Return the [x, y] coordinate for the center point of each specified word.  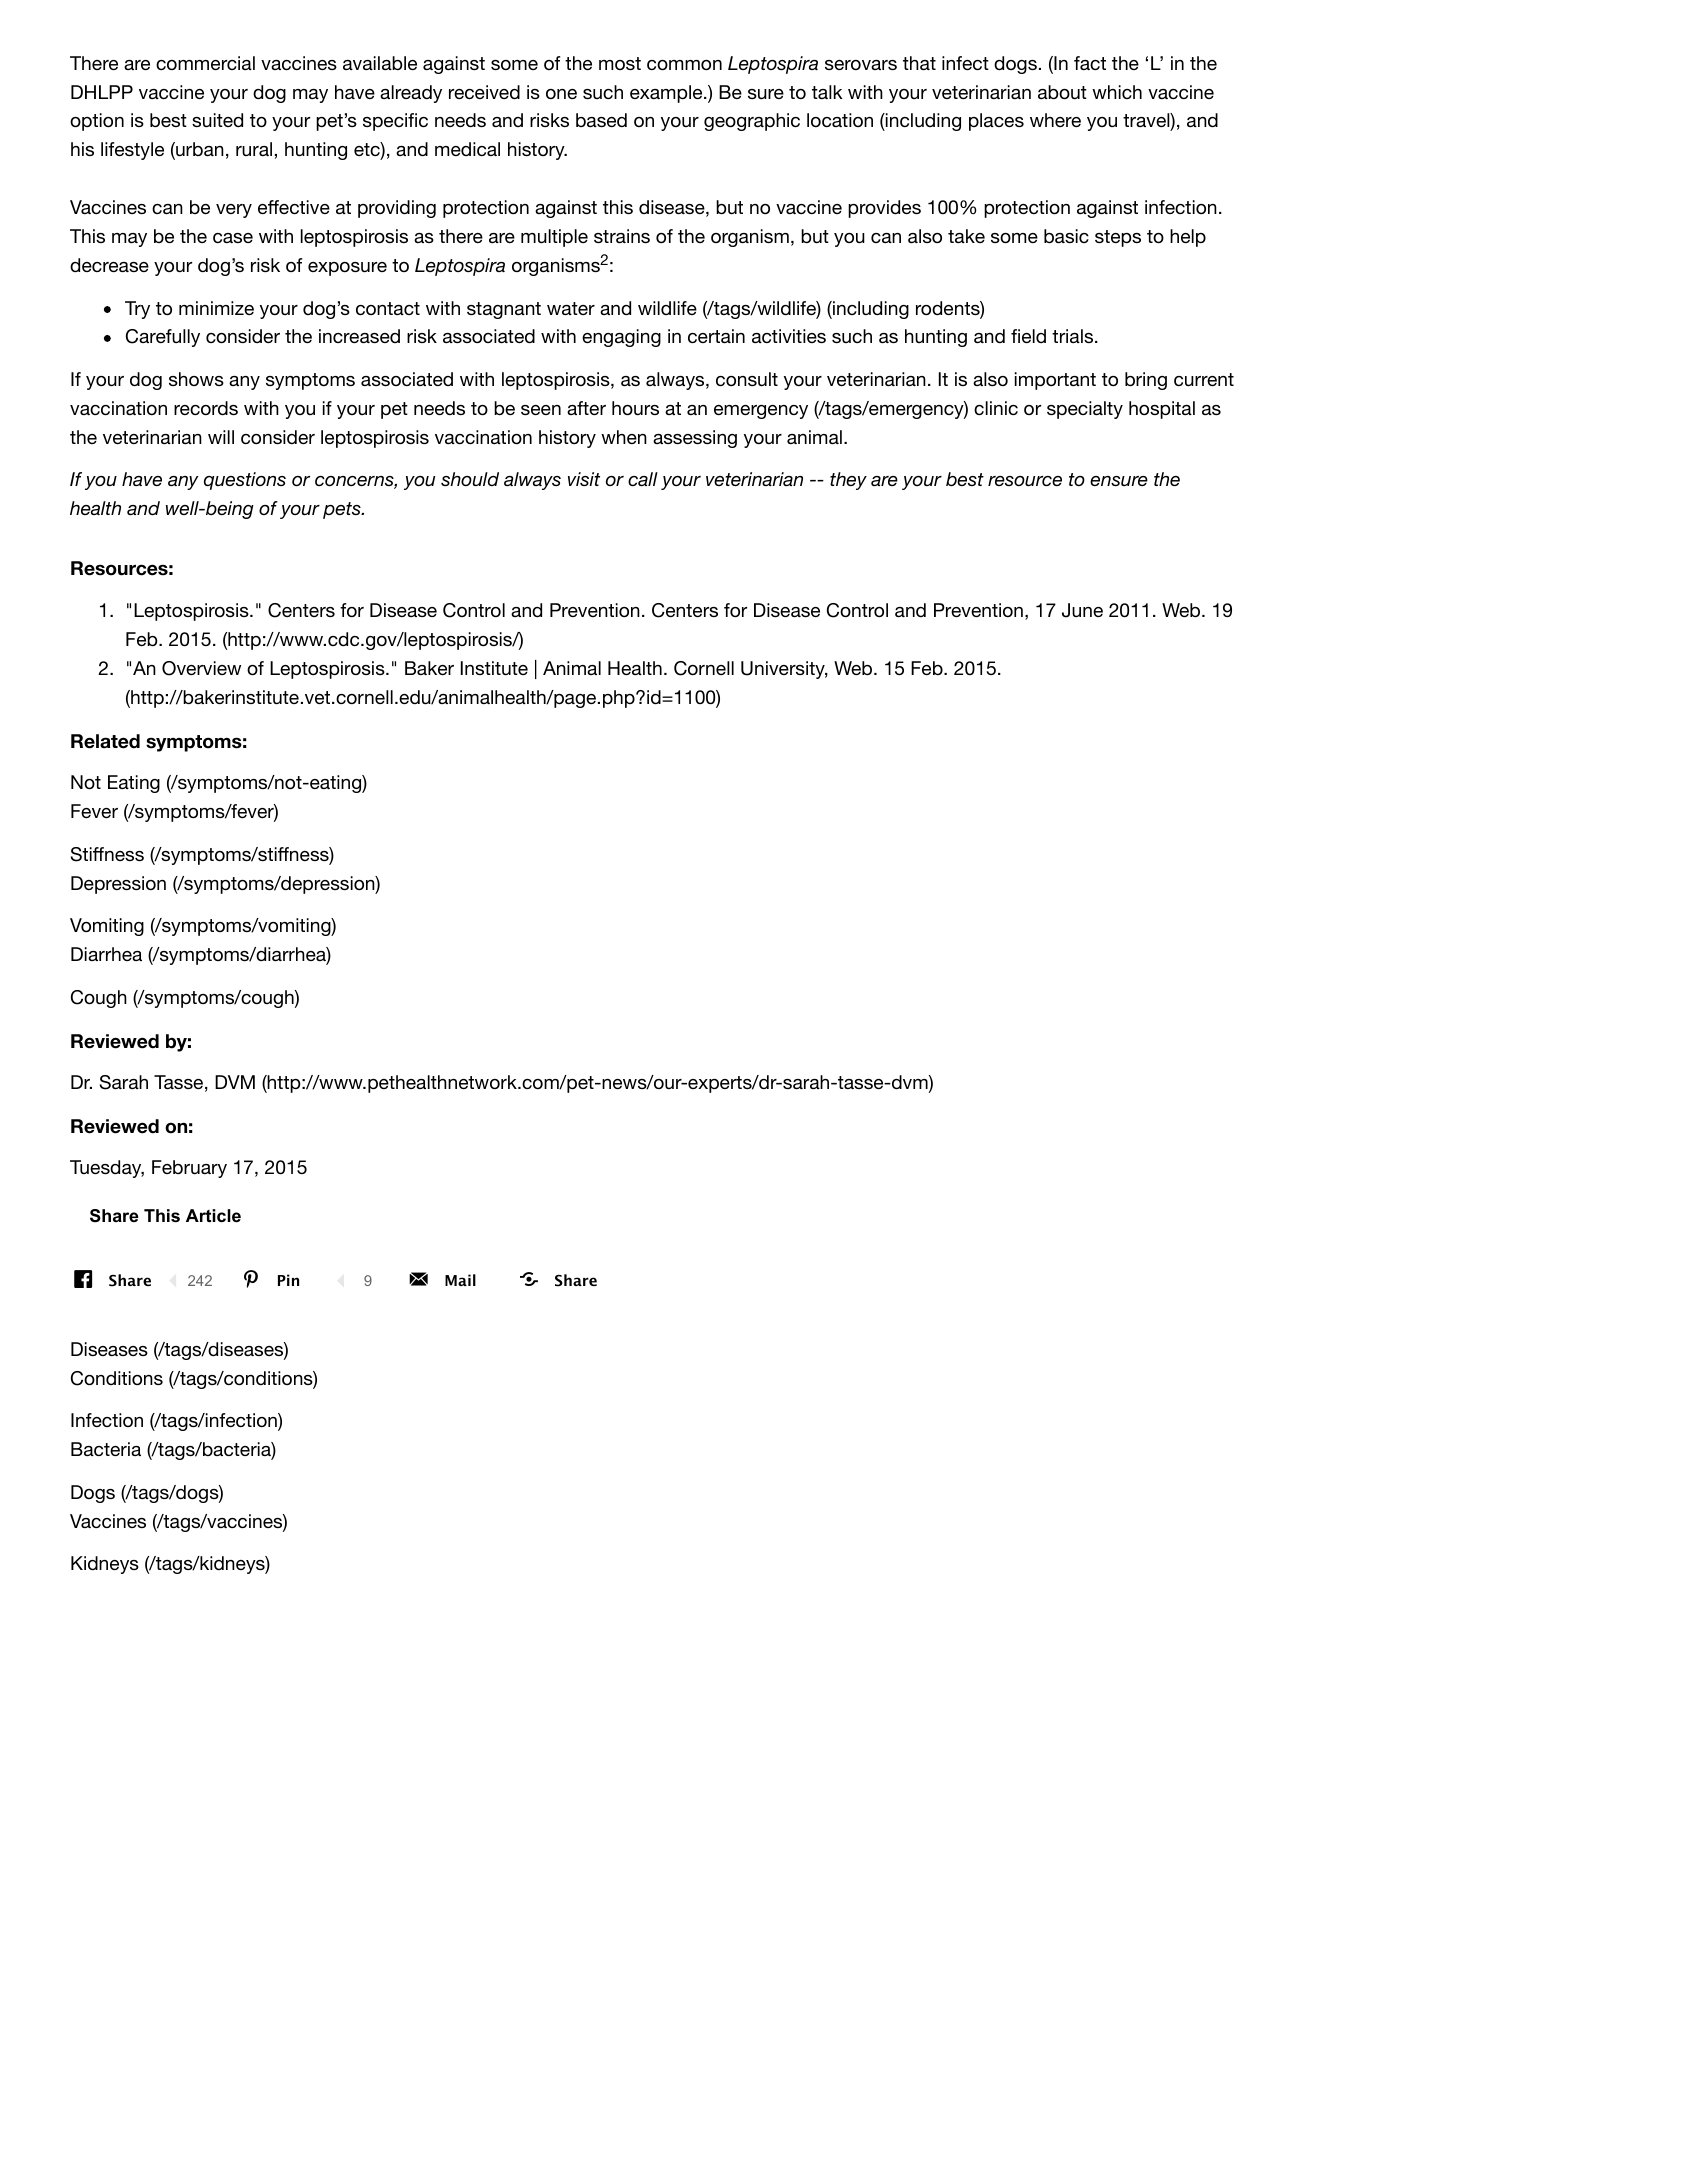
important [1055, 381]
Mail [460, 1280]
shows [196, 379]
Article [213, 1216]
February [189, 1169]
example [667, 94]
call [643, 479]
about [1062, 92]
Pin [288, 1280]
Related [105, 741]
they [848, 481]
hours [635, 408]
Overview [201, 668]
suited [217, 120]
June [1082, 610]
